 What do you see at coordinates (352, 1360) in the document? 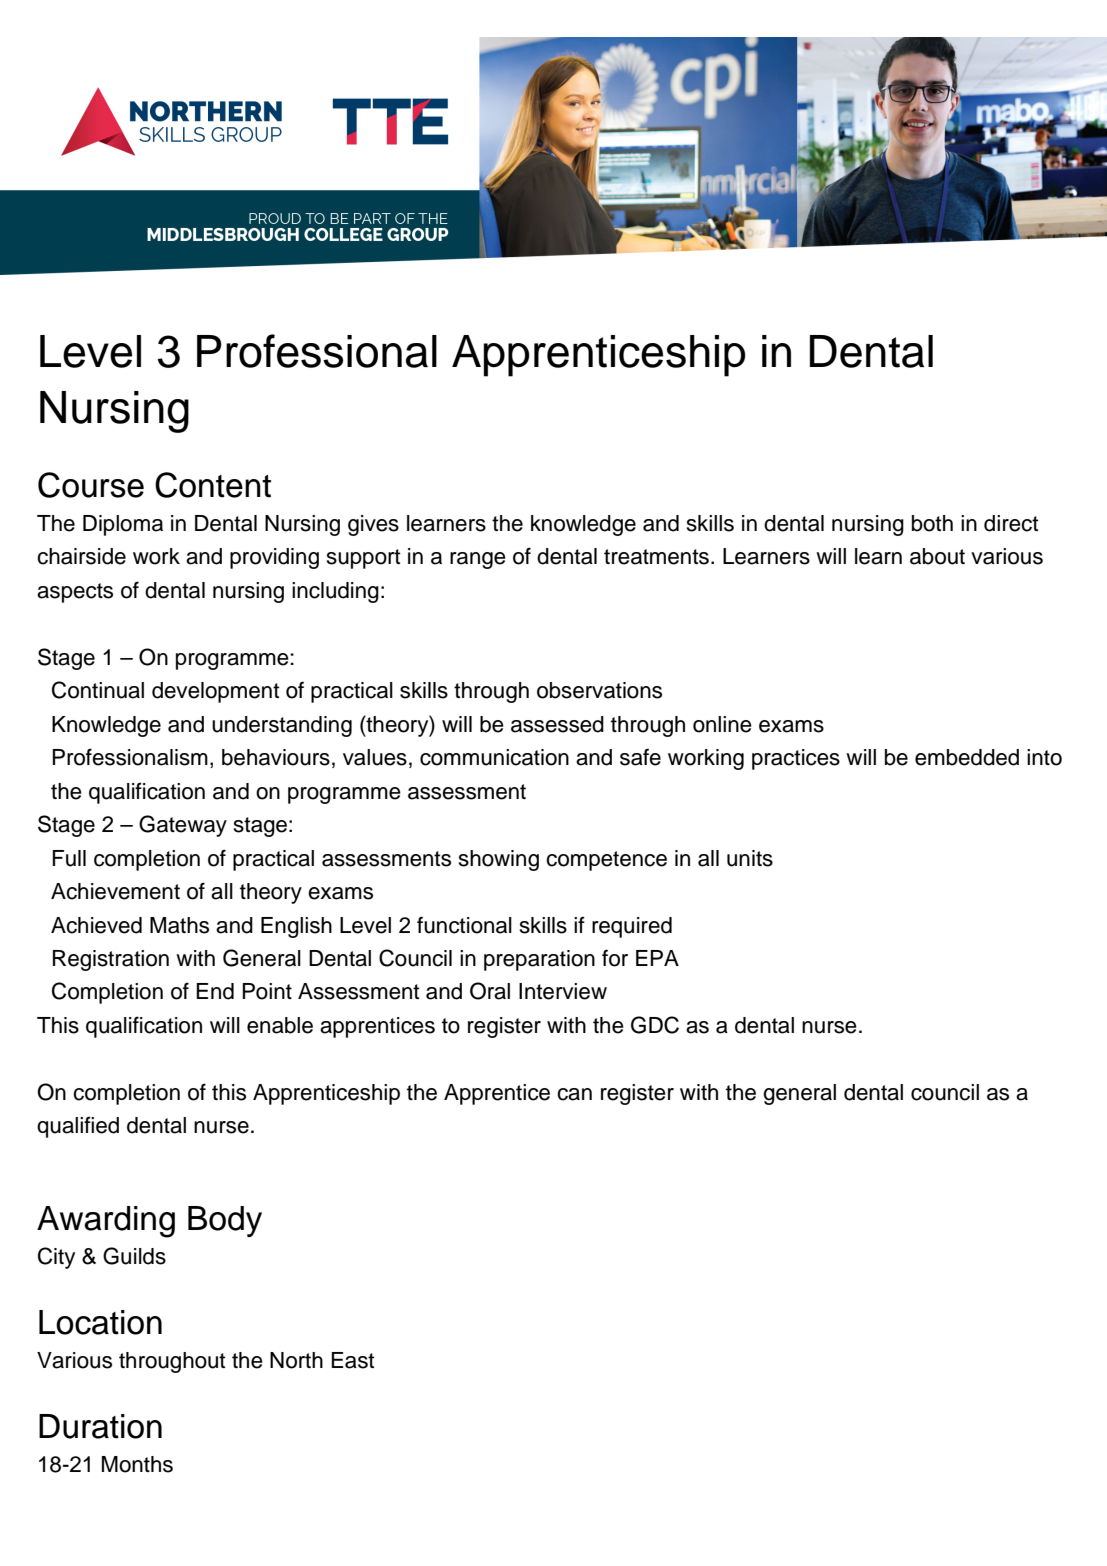
I see `East` at bounding box center [352, 1360].
